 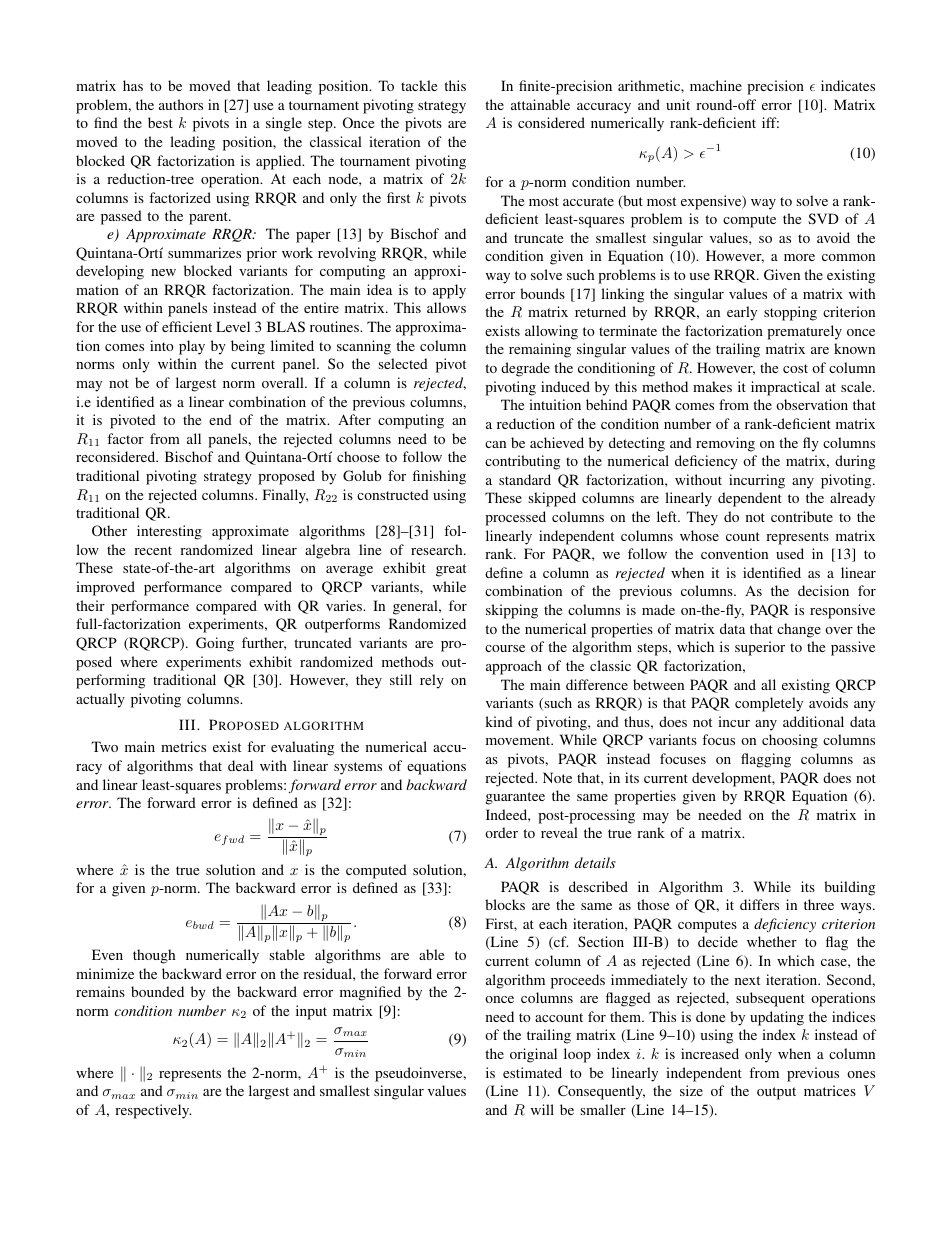 I want to click on authors, so click(x=181, y=104).
